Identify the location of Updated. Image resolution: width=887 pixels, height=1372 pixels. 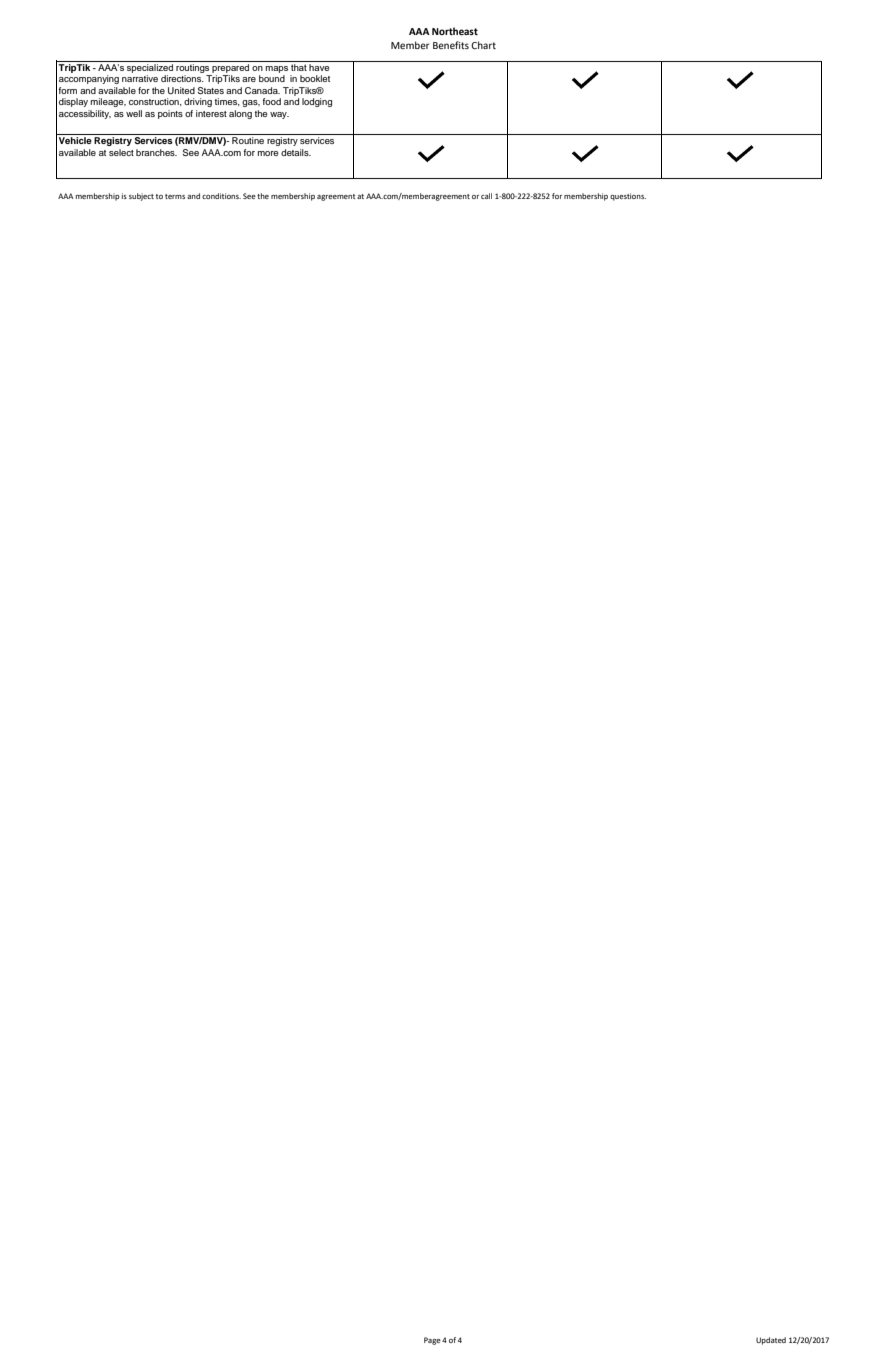
(771, 1341).
